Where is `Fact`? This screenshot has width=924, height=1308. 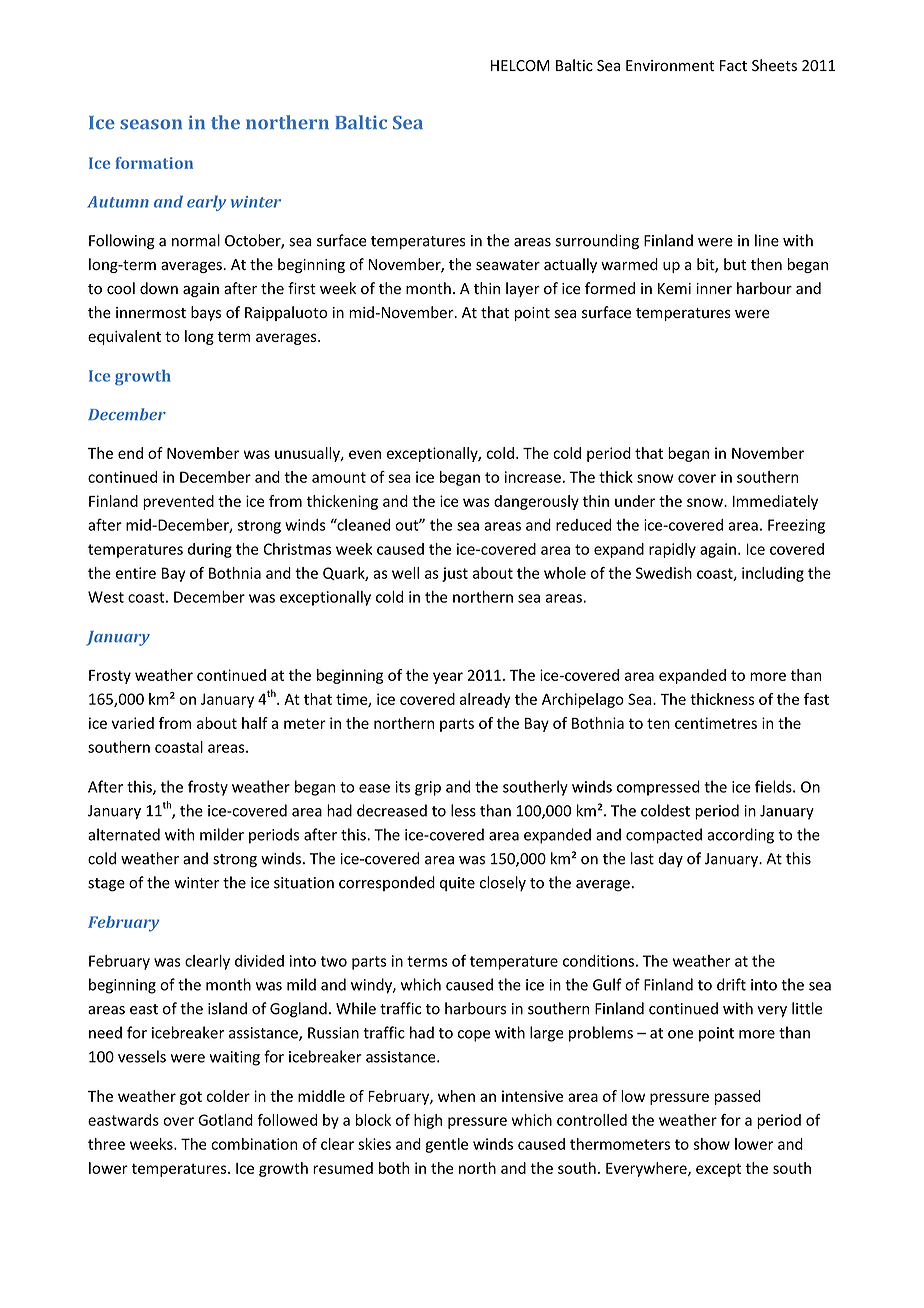
Fact is located at coordinates (733, 66).
